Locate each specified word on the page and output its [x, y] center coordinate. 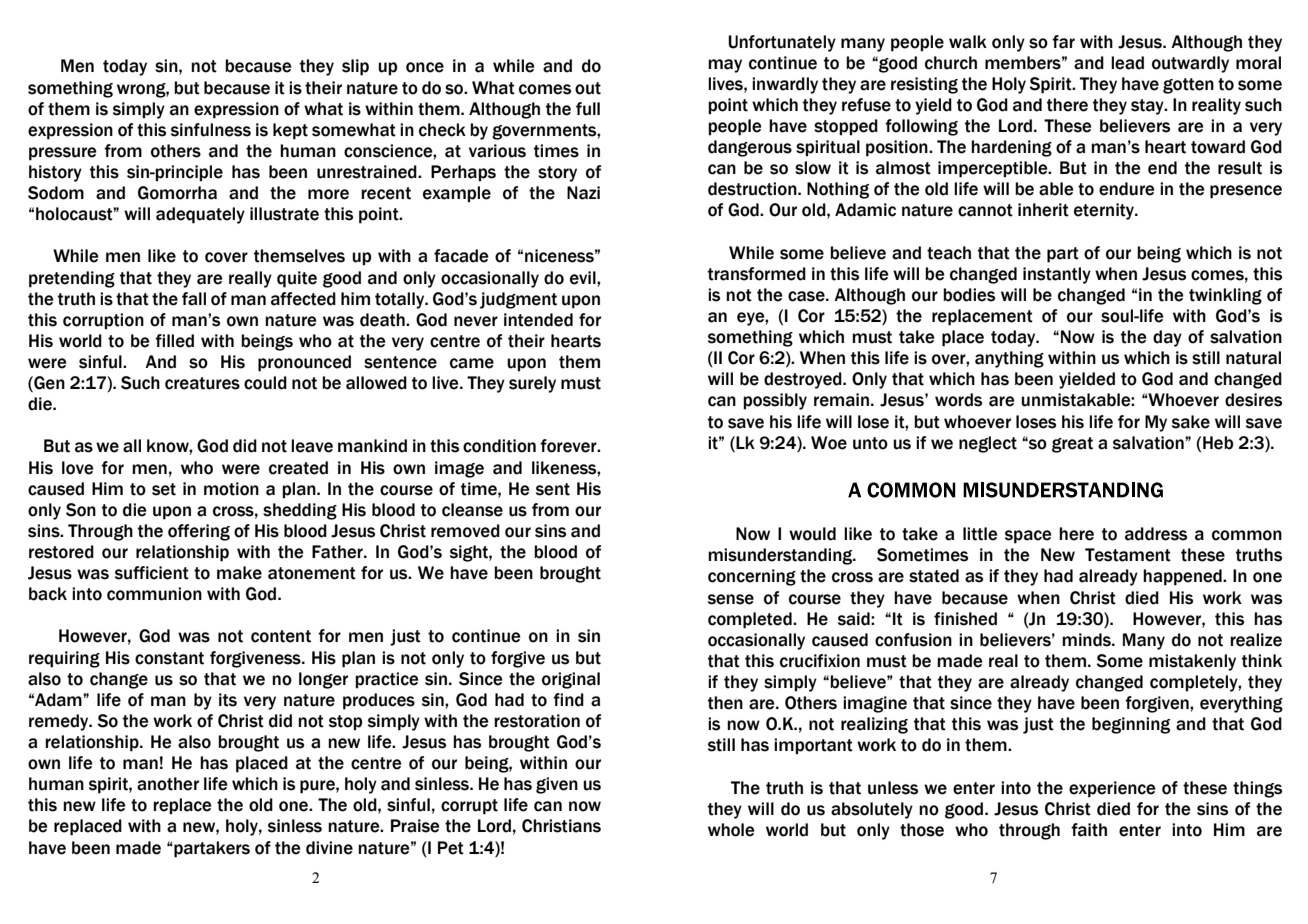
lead [1127, 63]
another [168, 784]
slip [355, 67]
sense [731, 599]
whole [731, 830]
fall [194, 299]
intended [538, 320]
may [725, 66]
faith [1089, 830]
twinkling [1225, 296]
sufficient [152, 573]
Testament [1128, 555]
